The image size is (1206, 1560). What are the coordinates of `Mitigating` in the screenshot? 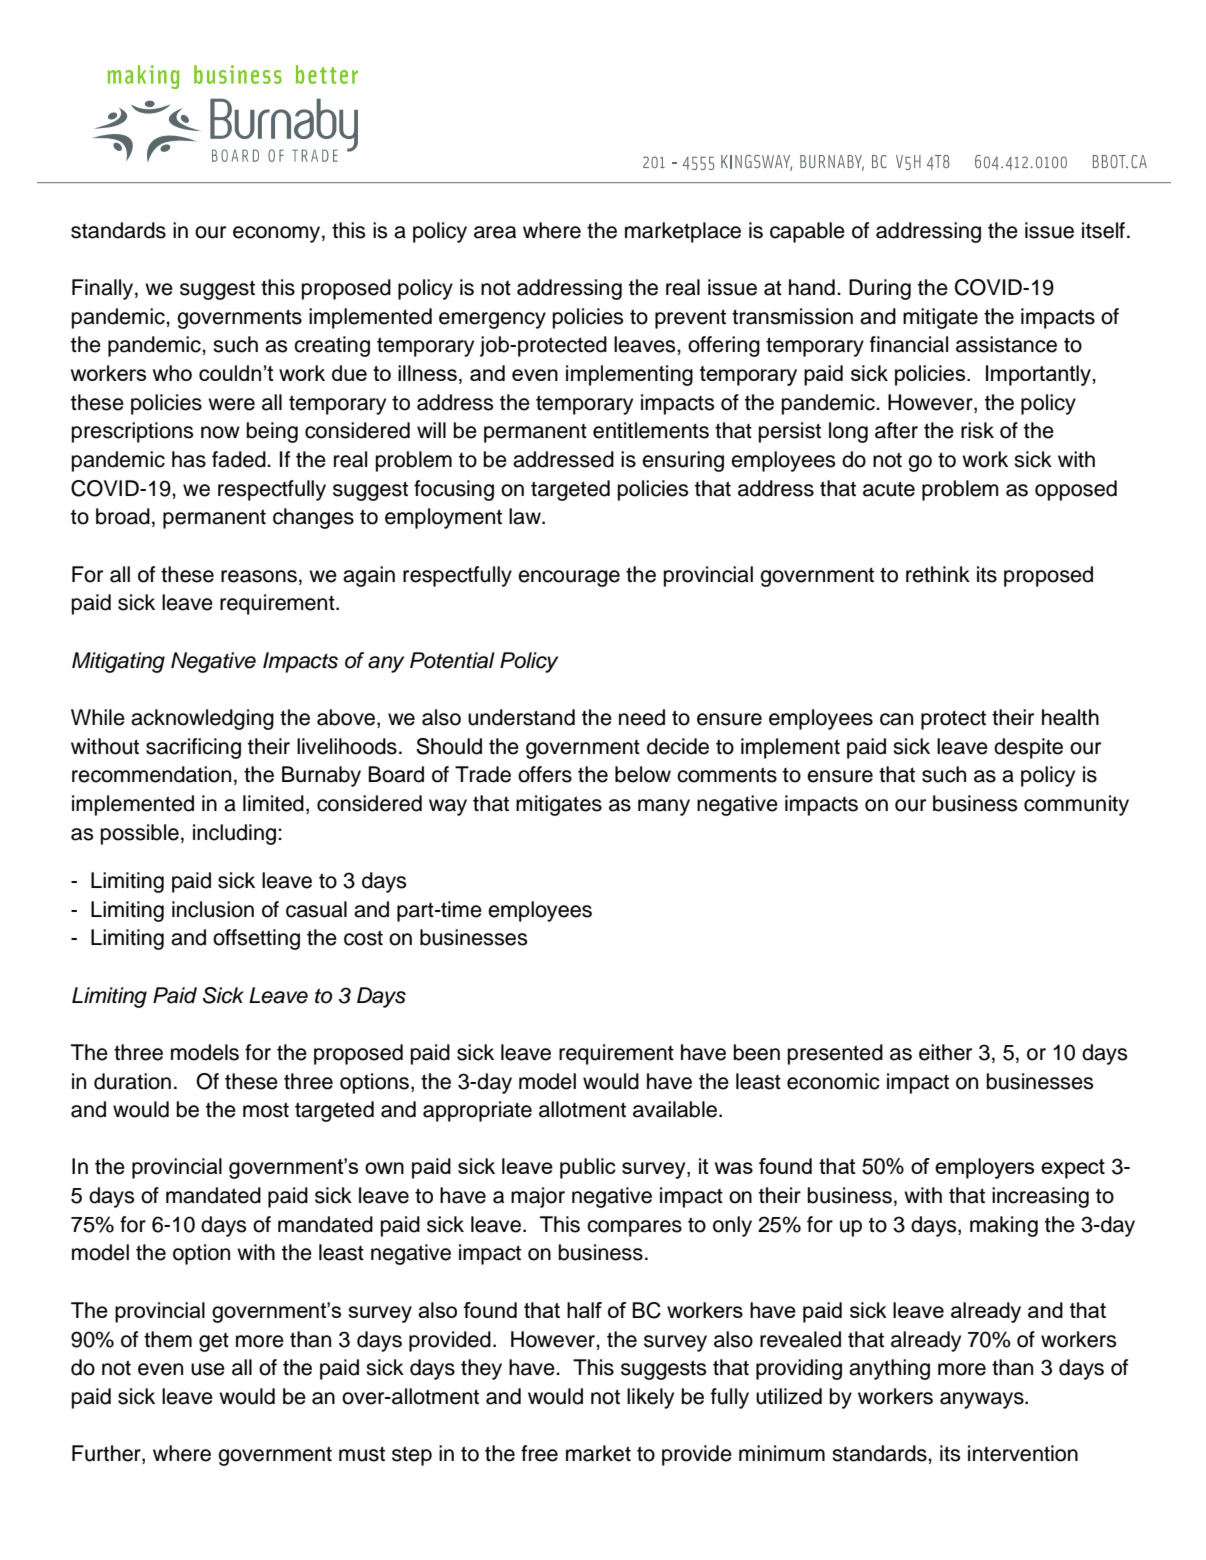 It's located at (118, 662).
